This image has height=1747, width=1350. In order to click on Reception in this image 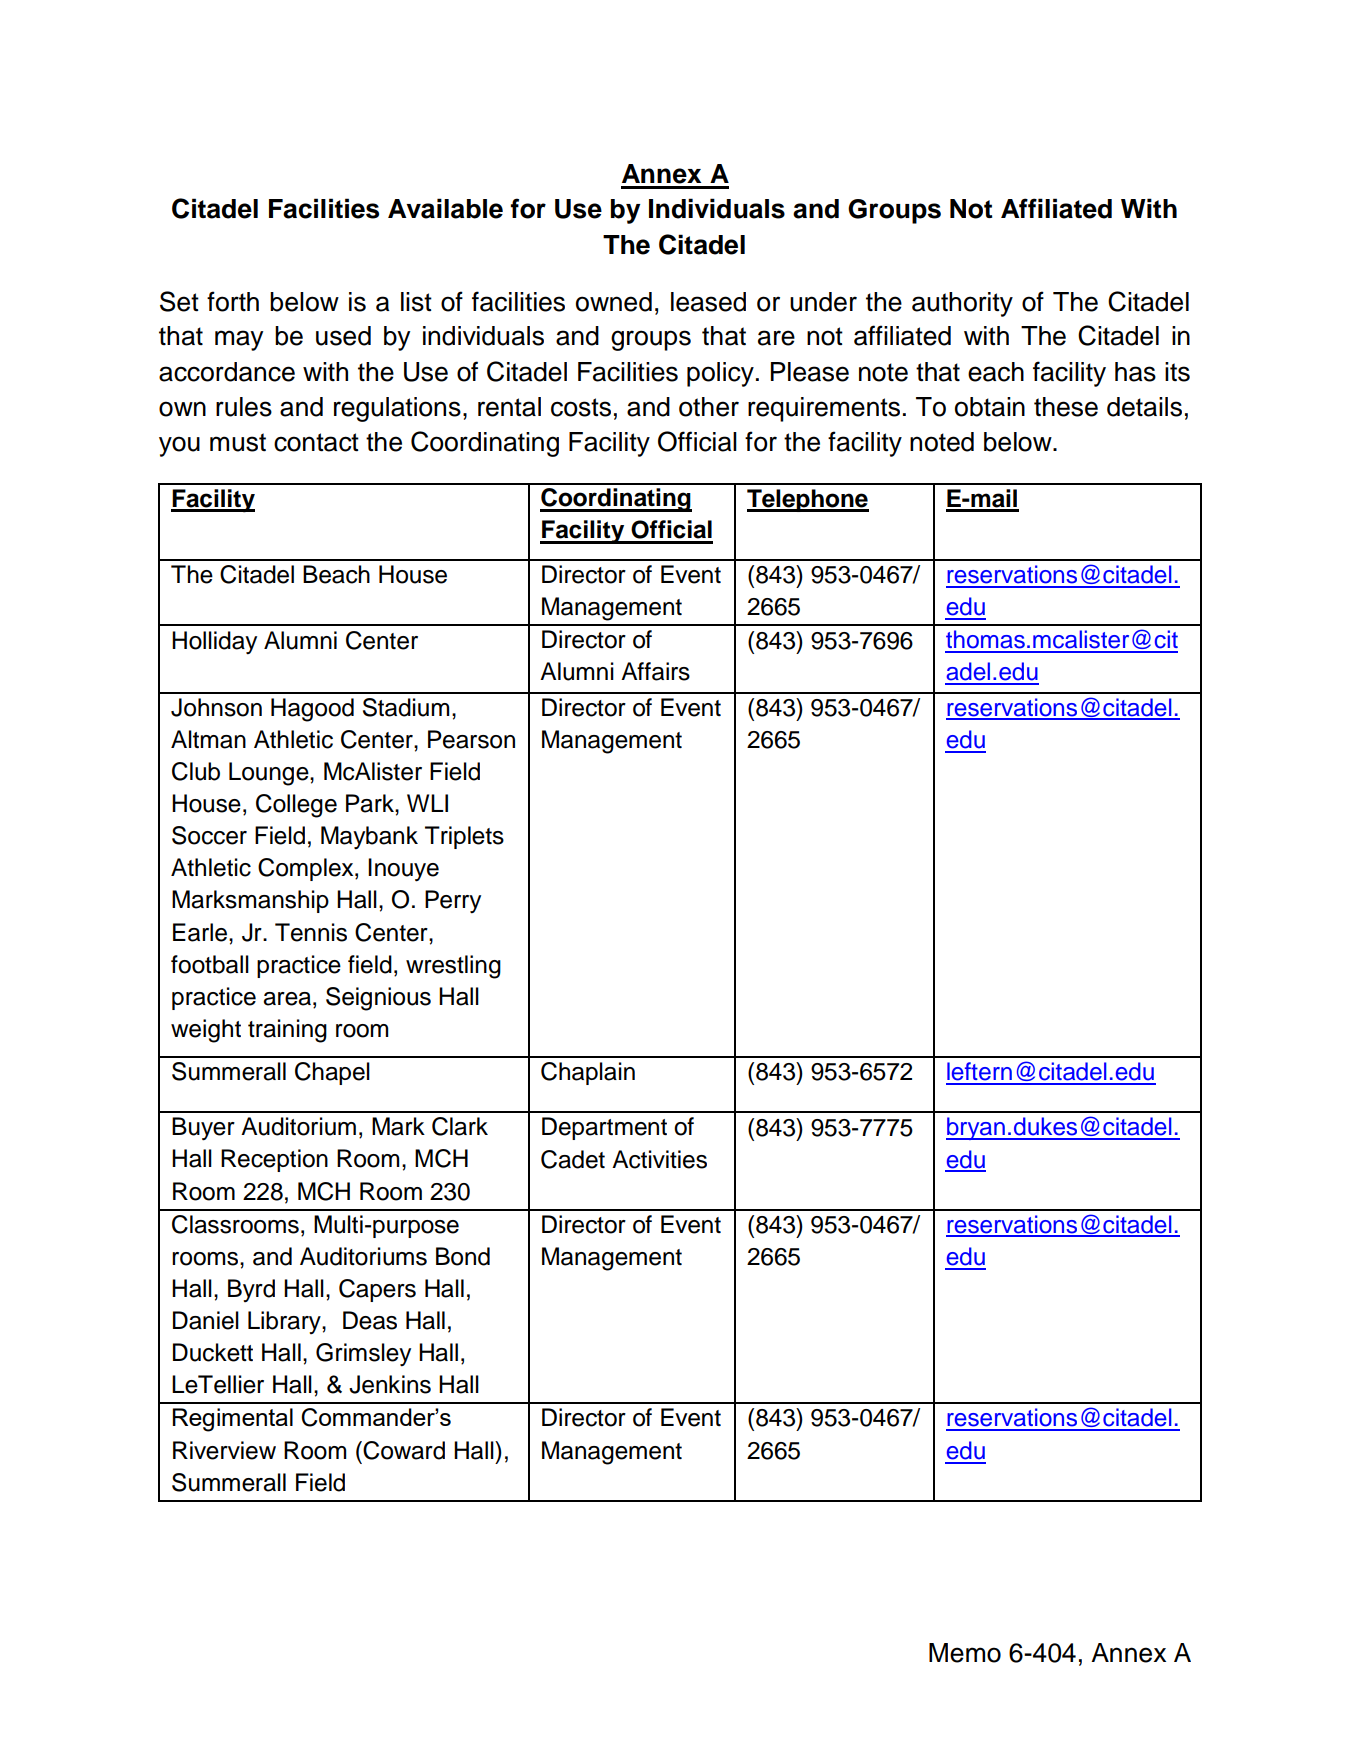, I will do `click(274, 1160)`.
